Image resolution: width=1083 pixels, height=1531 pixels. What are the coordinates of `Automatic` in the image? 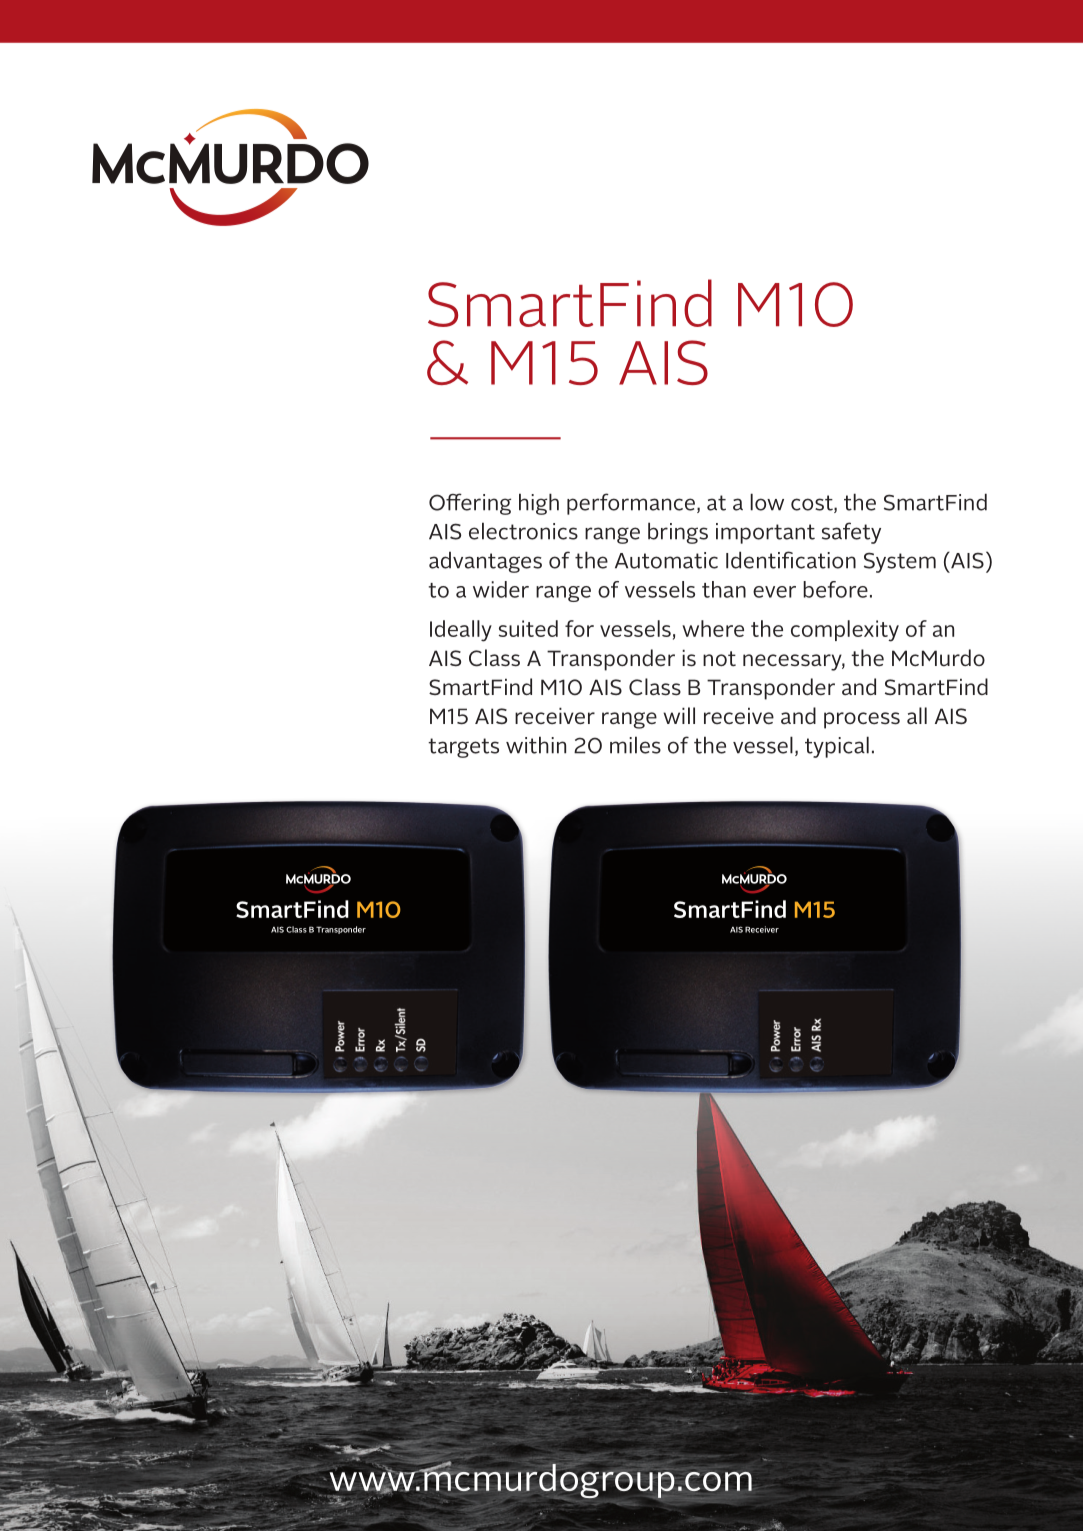 It's located at (666, 560).
